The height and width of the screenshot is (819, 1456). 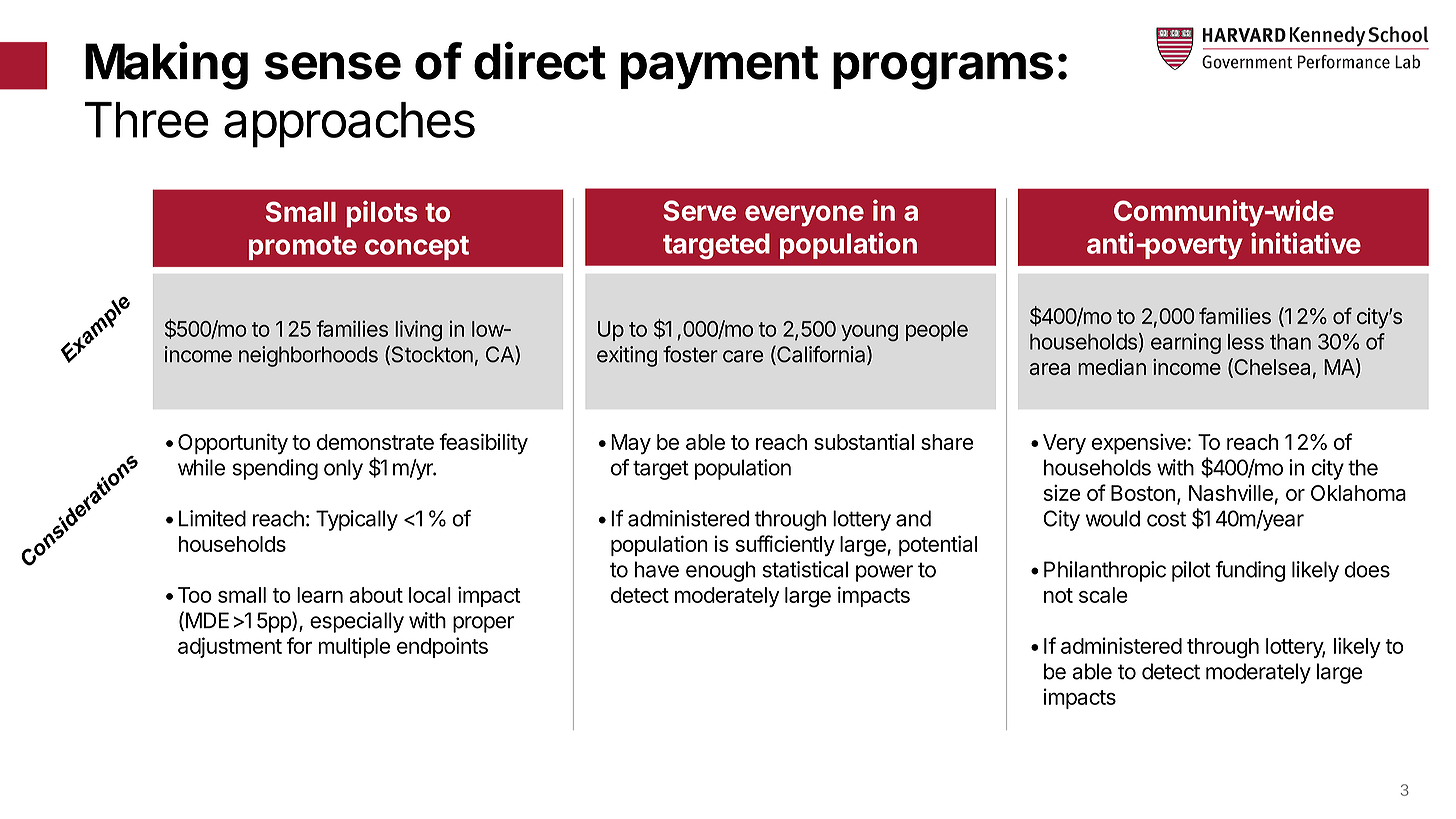 I want to click on Nashville, so click(x=1231, y=493).
